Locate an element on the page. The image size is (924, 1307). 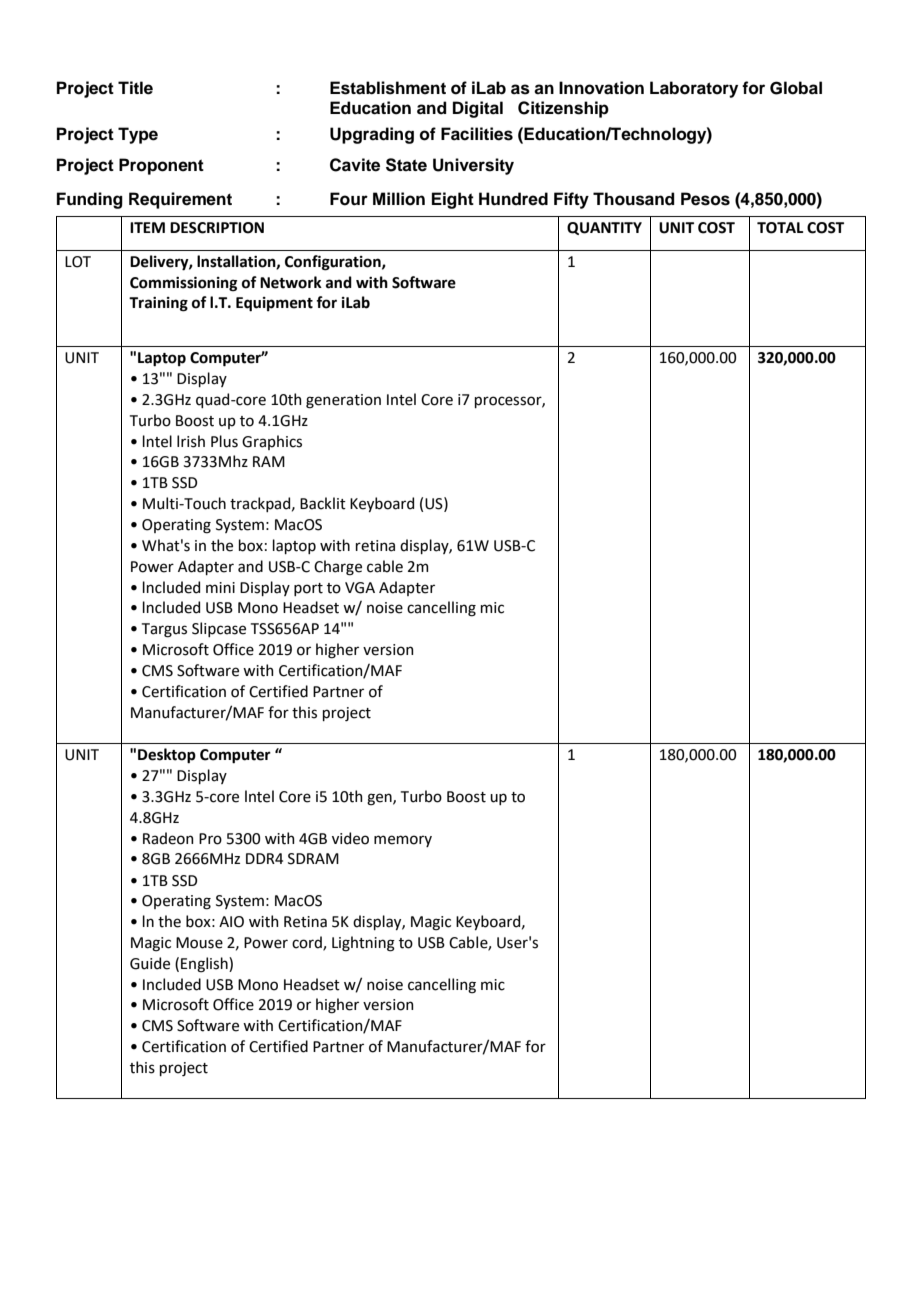
Plus is located at coordinates (224, 441).
